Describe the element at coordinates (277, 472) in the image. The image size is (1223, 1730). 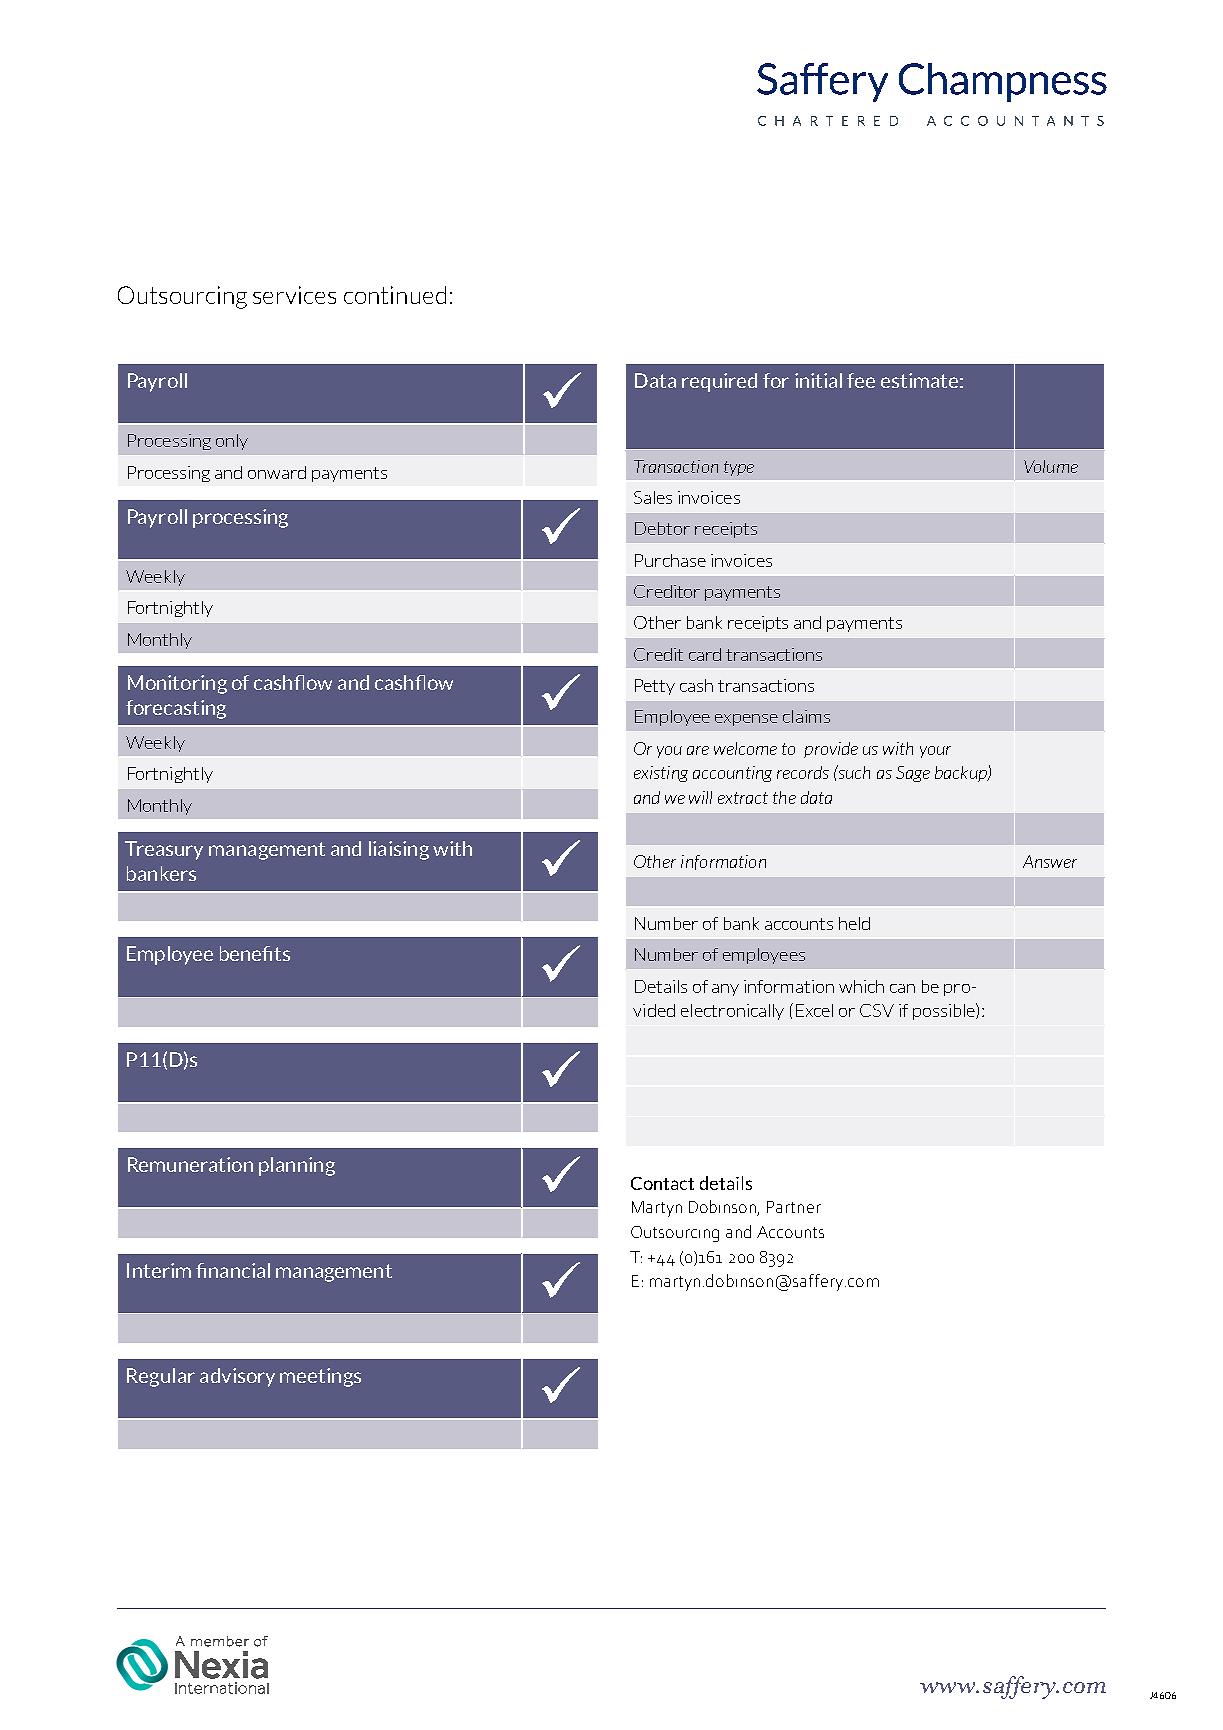
I see `onward` at that location.
